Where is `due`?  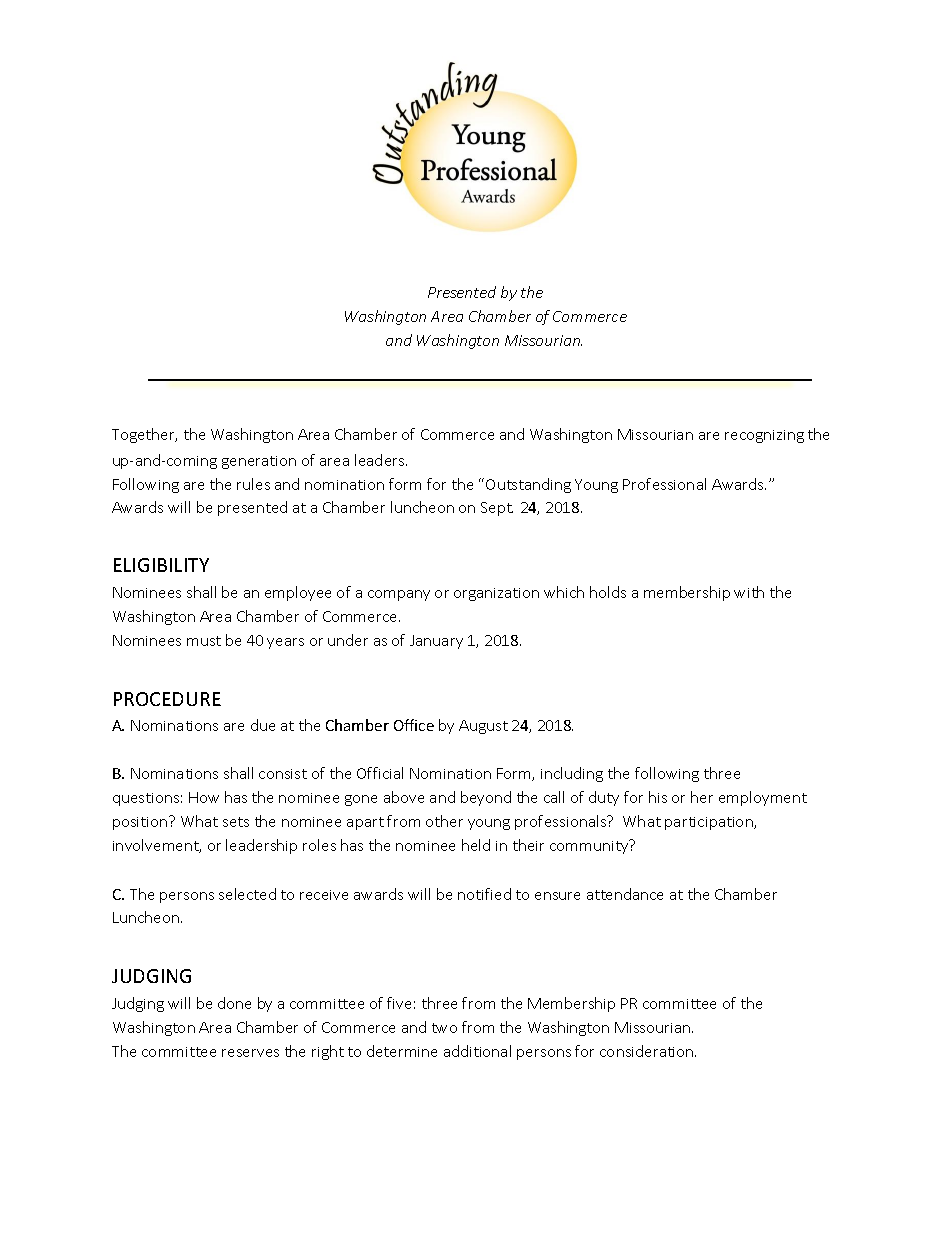
due is located at coordinates (263, 725).
